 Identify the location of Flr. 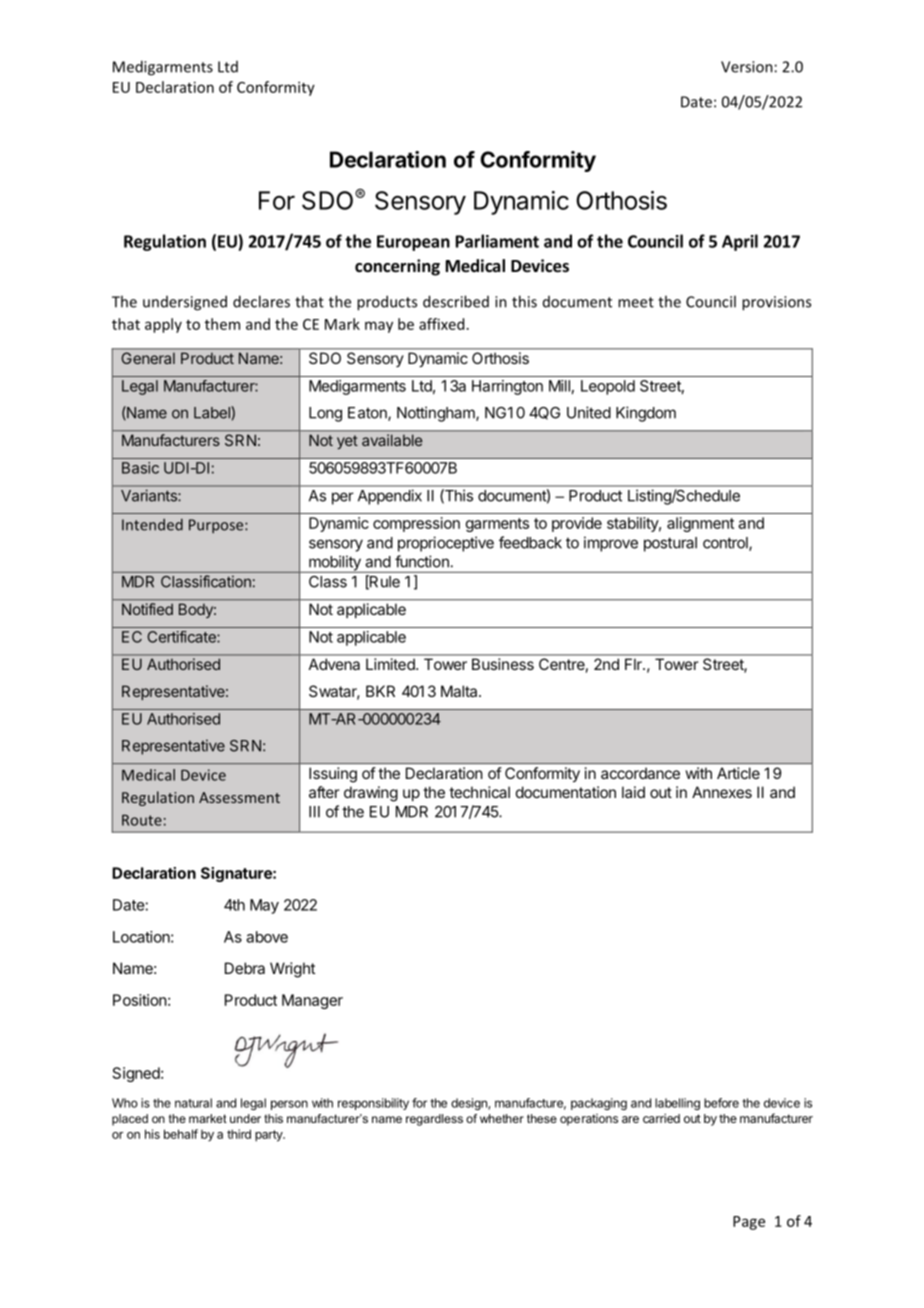
(634, 664).
